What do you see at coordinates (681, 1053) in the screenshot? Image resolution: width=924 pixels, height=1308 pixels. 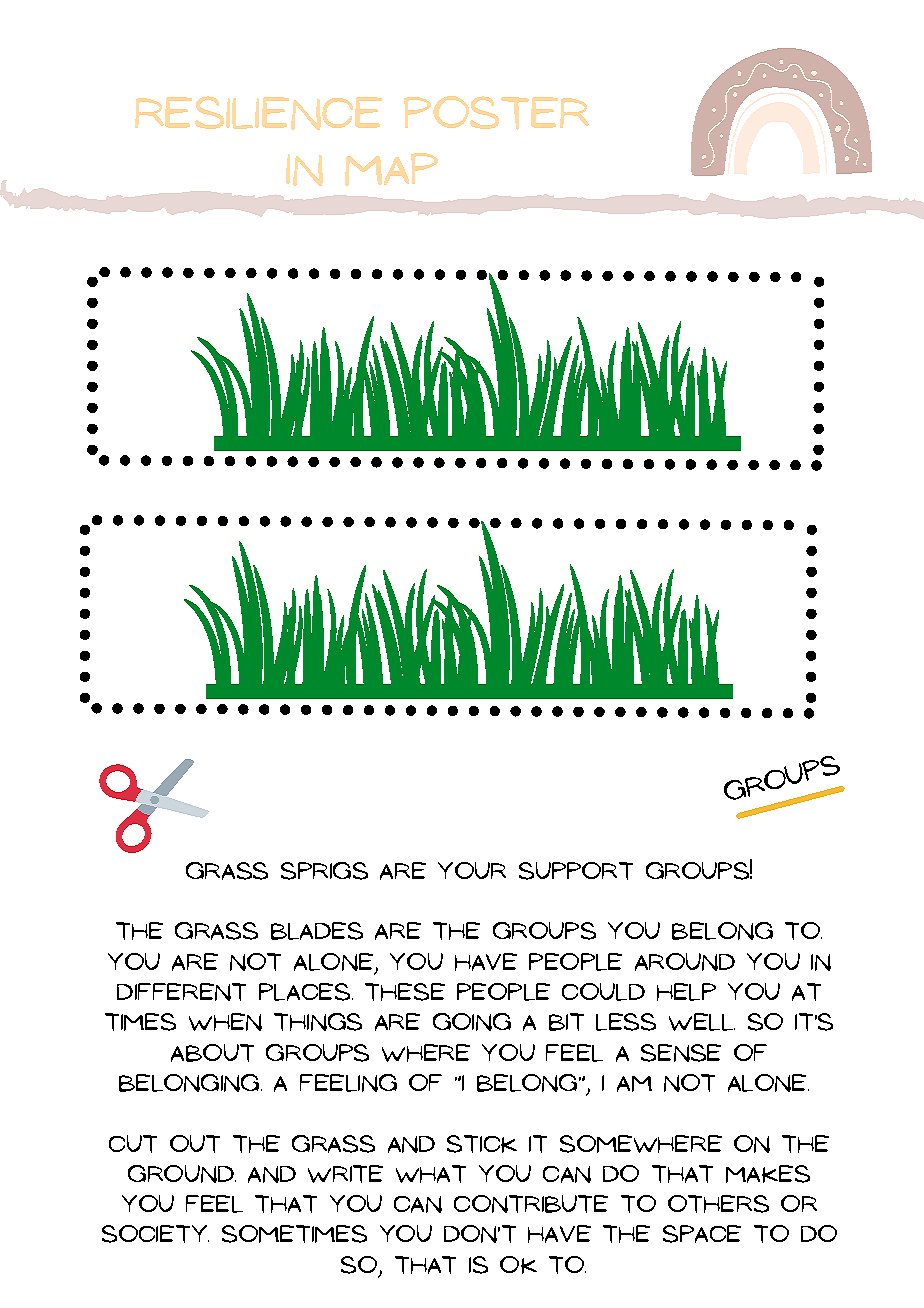 I see `sense` at bounding box center [681, 1053].
